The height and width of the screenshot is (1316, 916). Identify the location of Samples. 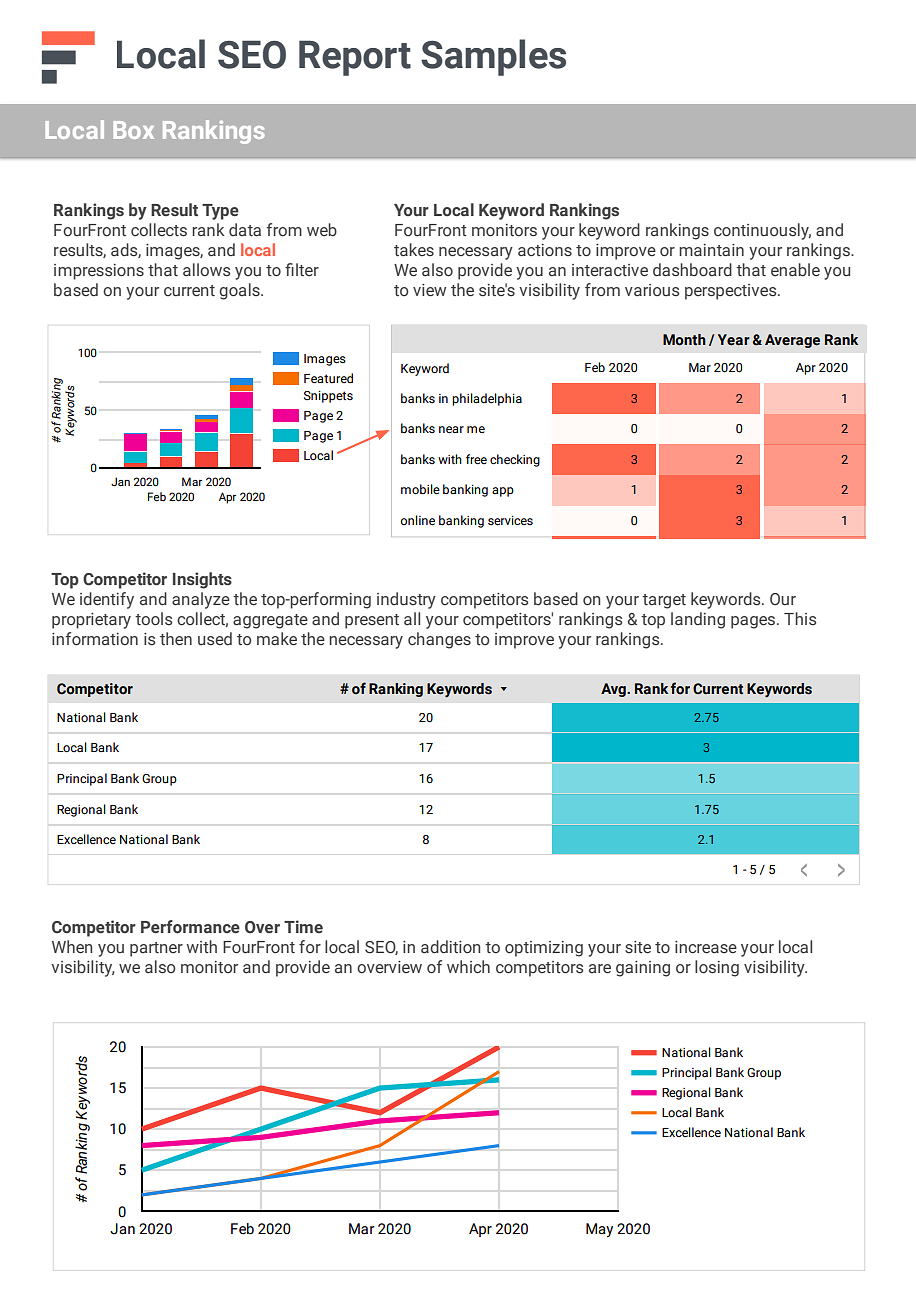
(493, 57).
